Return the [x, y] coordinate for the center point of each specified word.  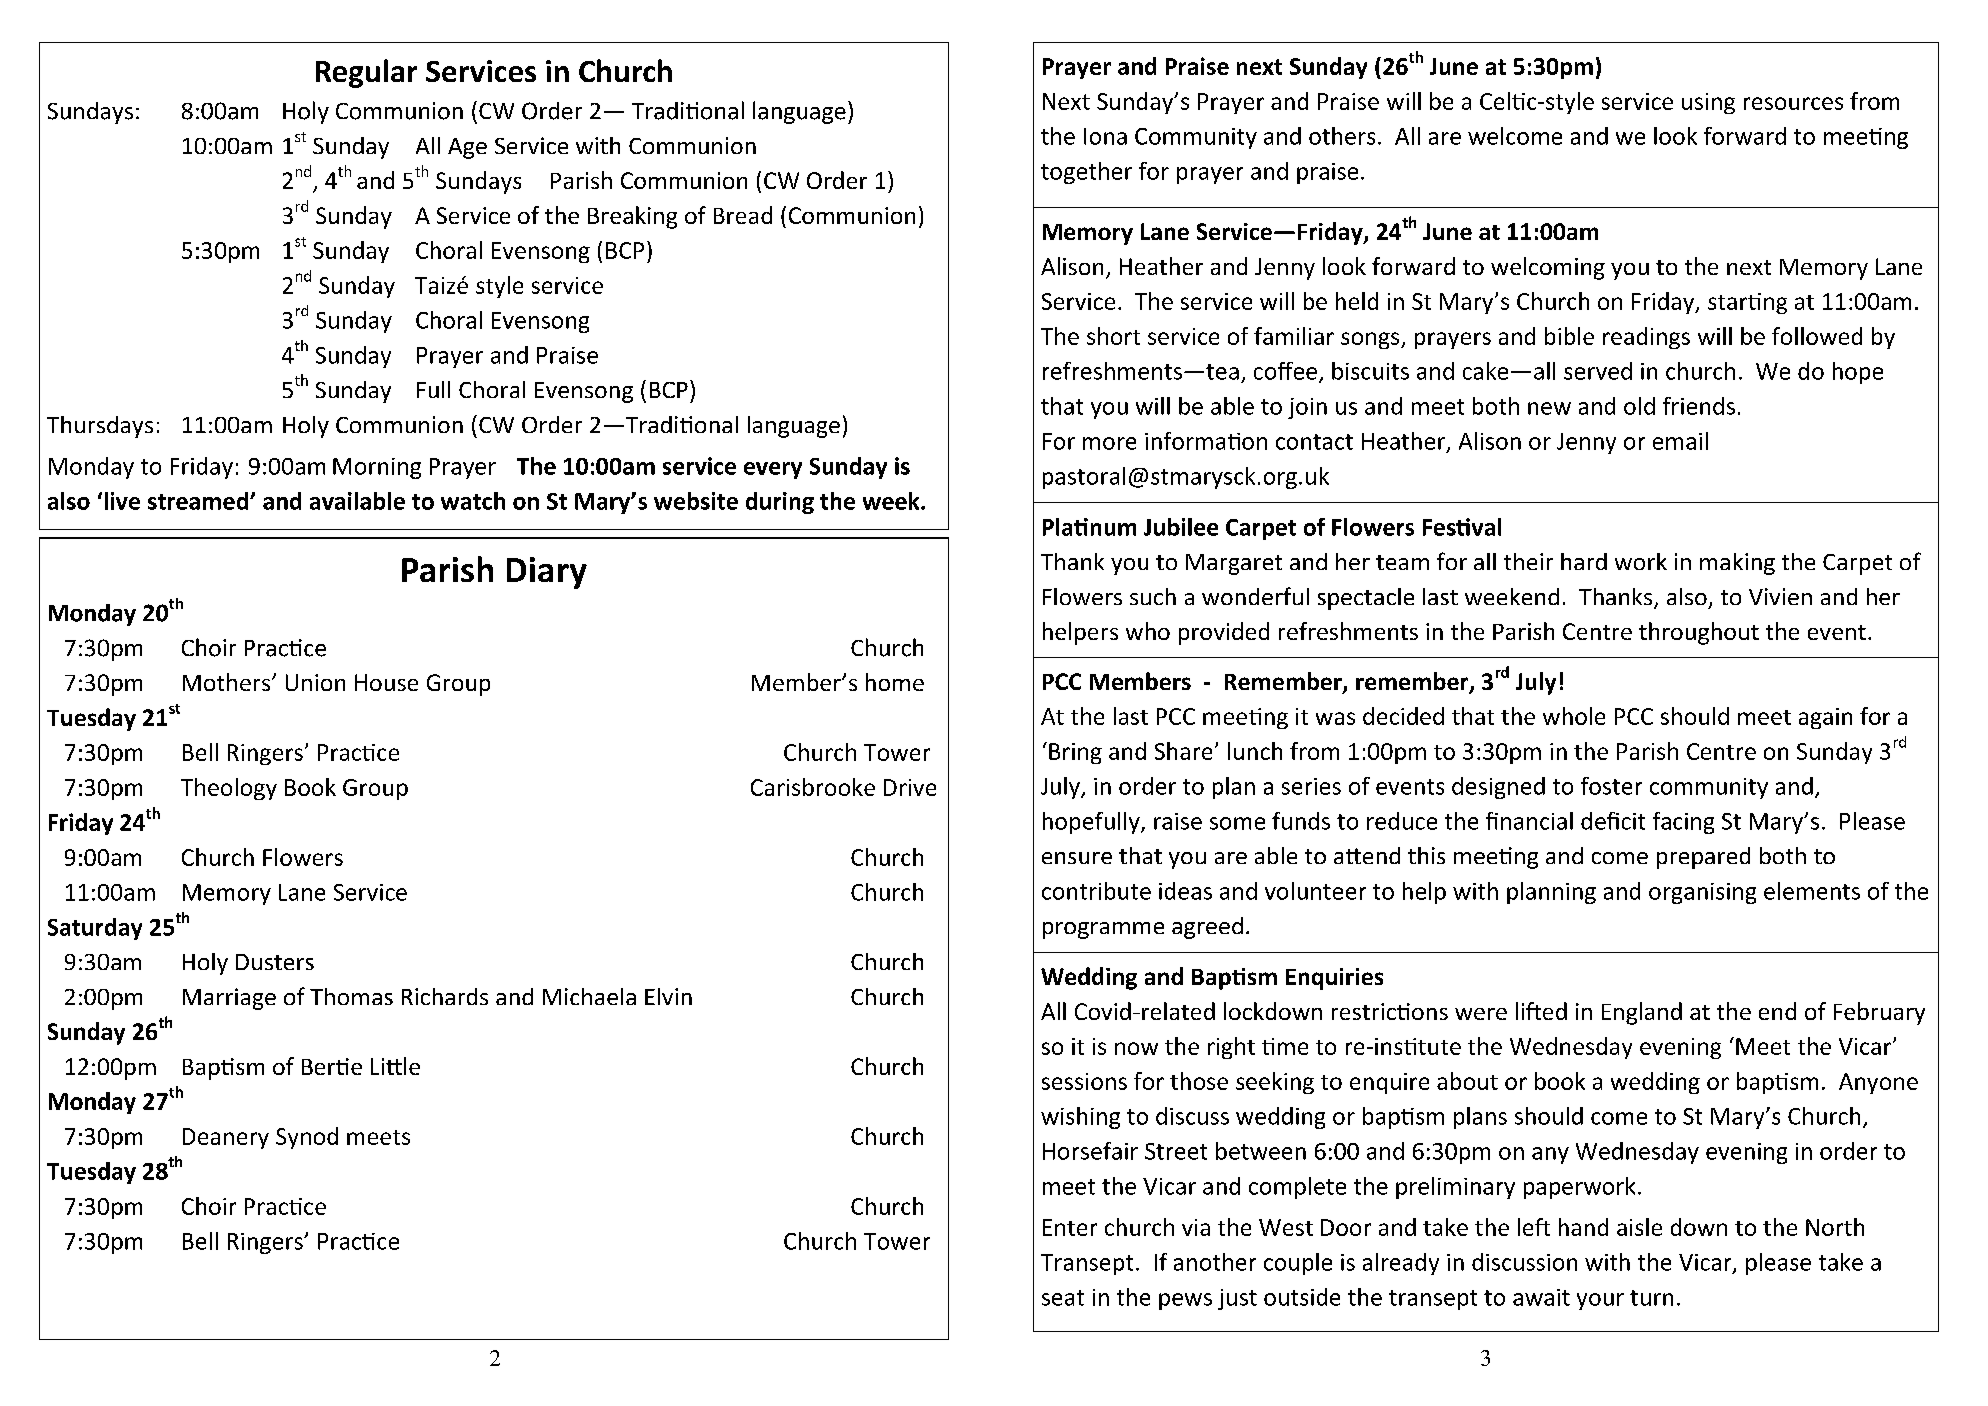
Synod [307, 1138]
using [1708, 103]
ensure [1077, 858]
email [1680, 441]
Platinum [1089, 527]
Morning [377, 468]
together [1086, 173]
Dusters [275, 962]
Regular [366, 73]
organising [1702, 893]
